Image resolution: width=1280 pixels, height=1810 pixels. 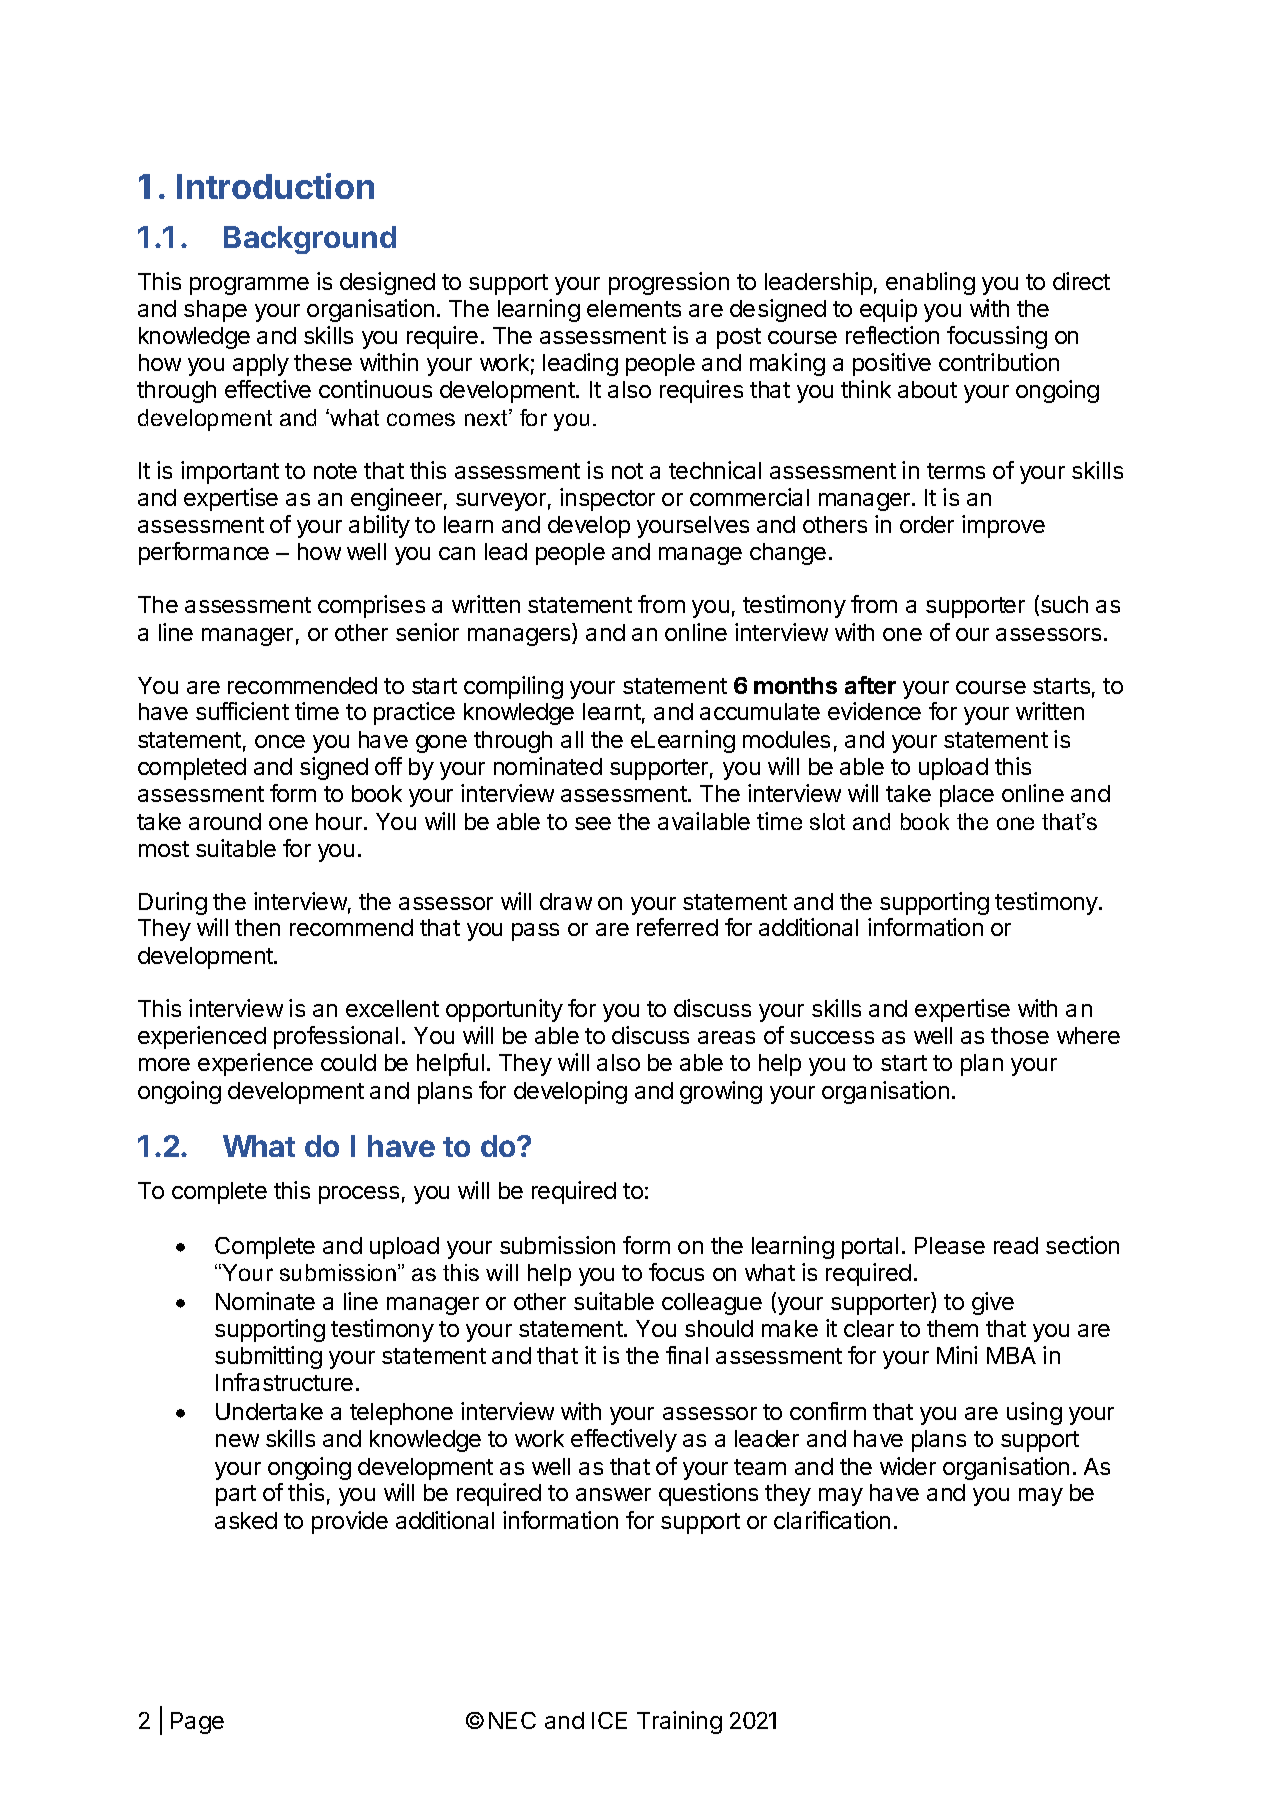 What do you see at coordinates (310, 240) in the screenshot?
I see `Background` at bounding box center [310, 240].
